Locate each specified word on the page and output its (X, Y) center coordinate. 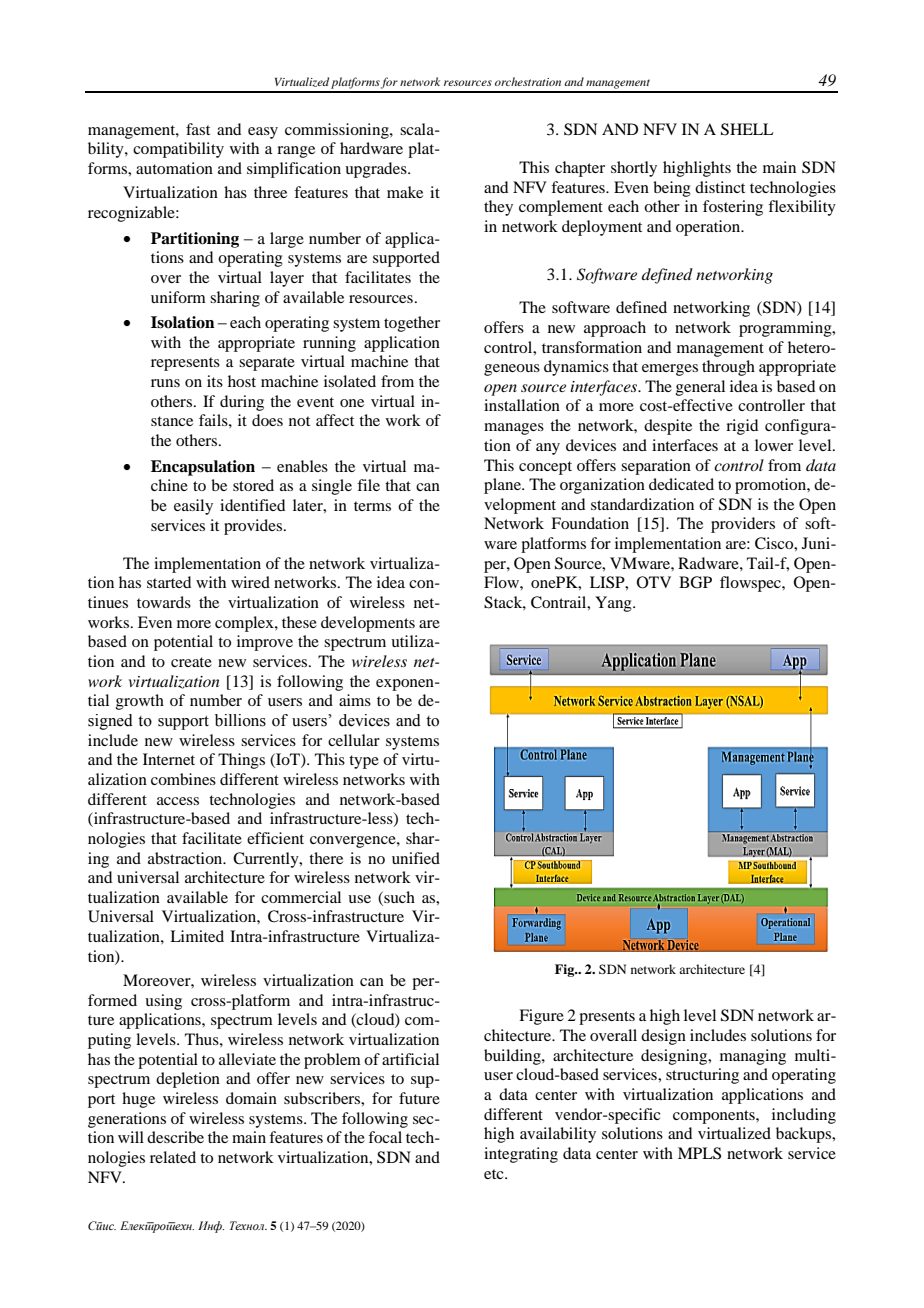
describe (175, 1137)
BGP (695, 582)
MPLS (699, 1153)
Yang (614, 604)
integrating (521, 1155)
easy (263, 133)
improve (265, 643)
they (498, 208)
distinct (720, 187)
